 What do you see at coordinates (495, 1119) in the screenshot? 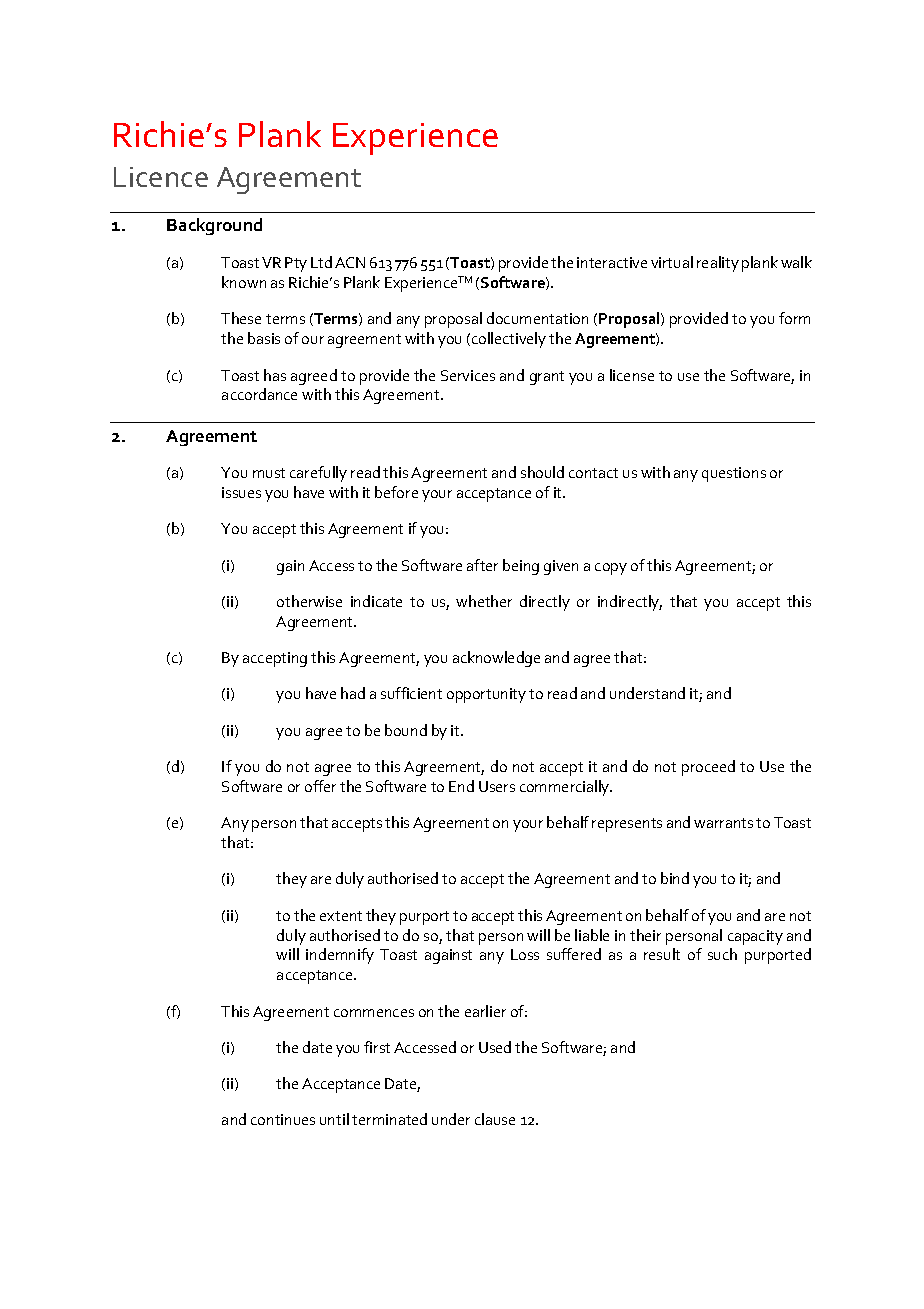
I see `clause` at bounding box center [495, 1119].
